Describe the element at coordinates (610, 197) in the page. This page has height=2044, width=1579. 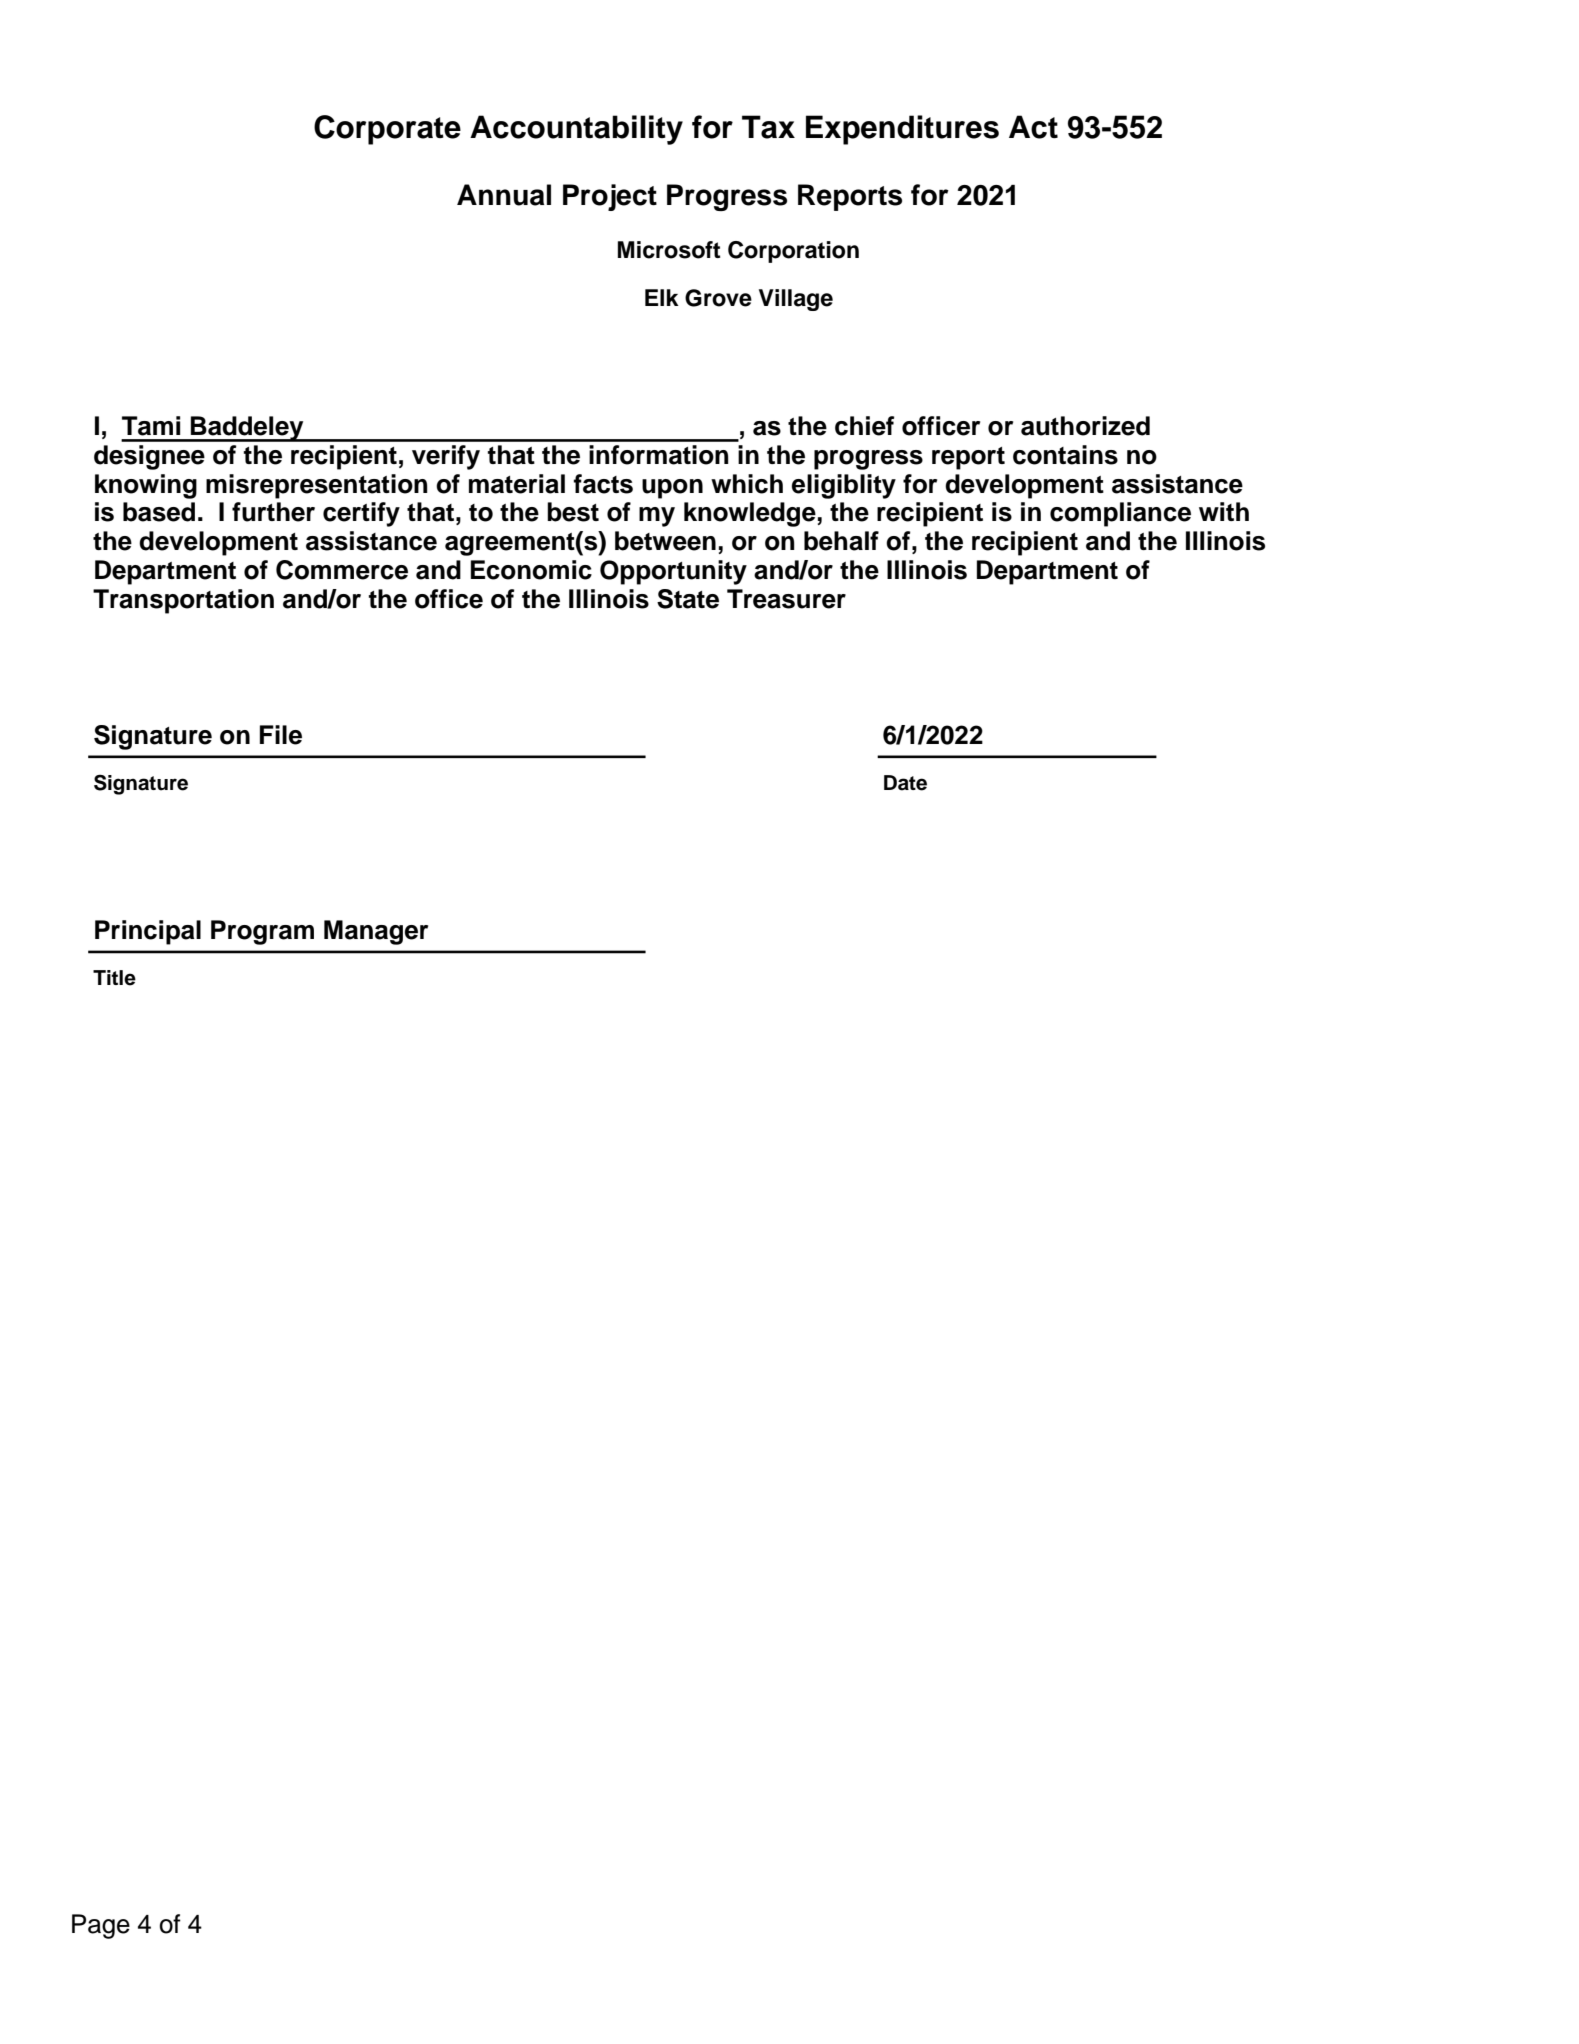
I see `Project` at that location.
